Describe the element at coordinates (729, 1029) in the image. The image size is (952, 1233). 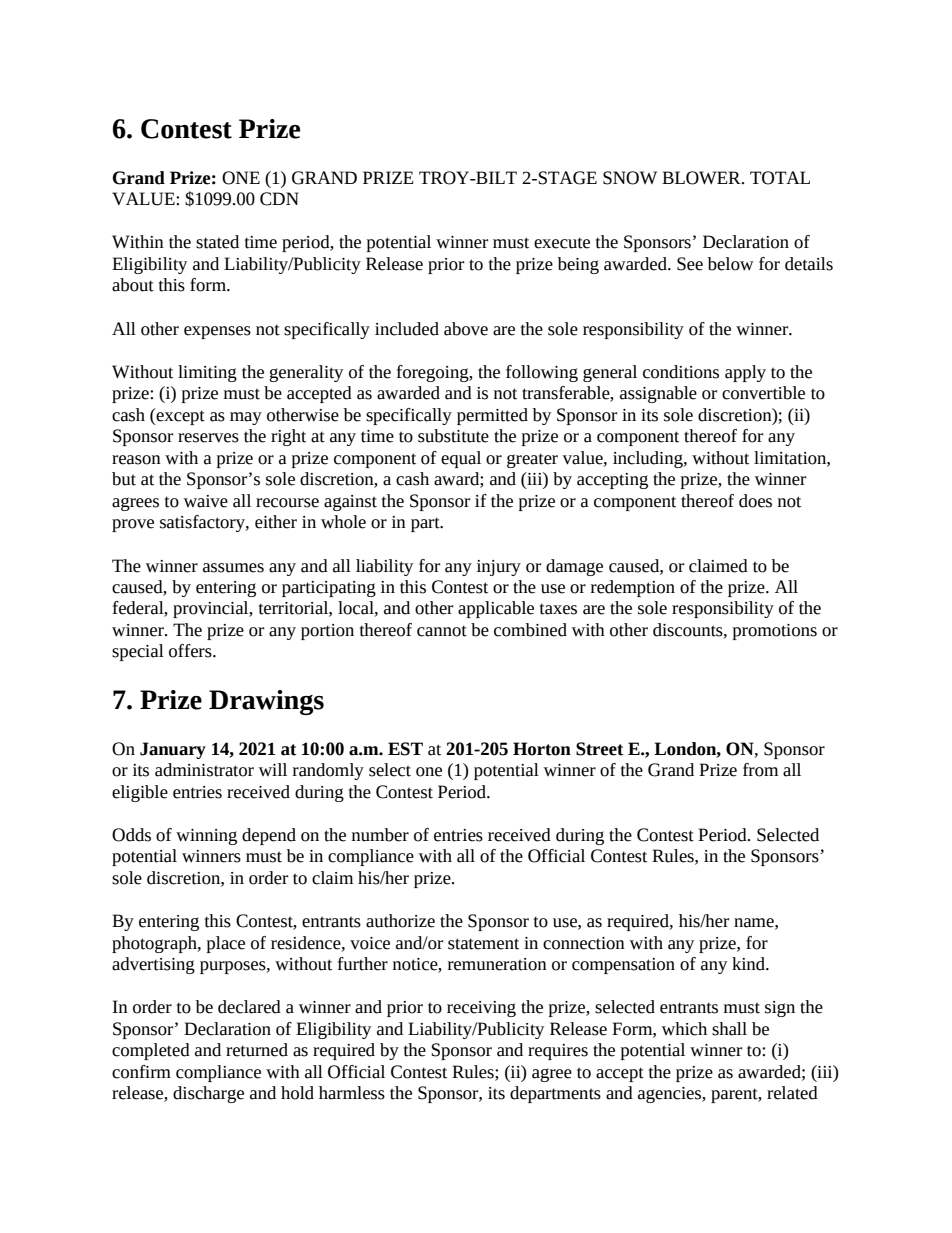
I see `shall` at that location.
